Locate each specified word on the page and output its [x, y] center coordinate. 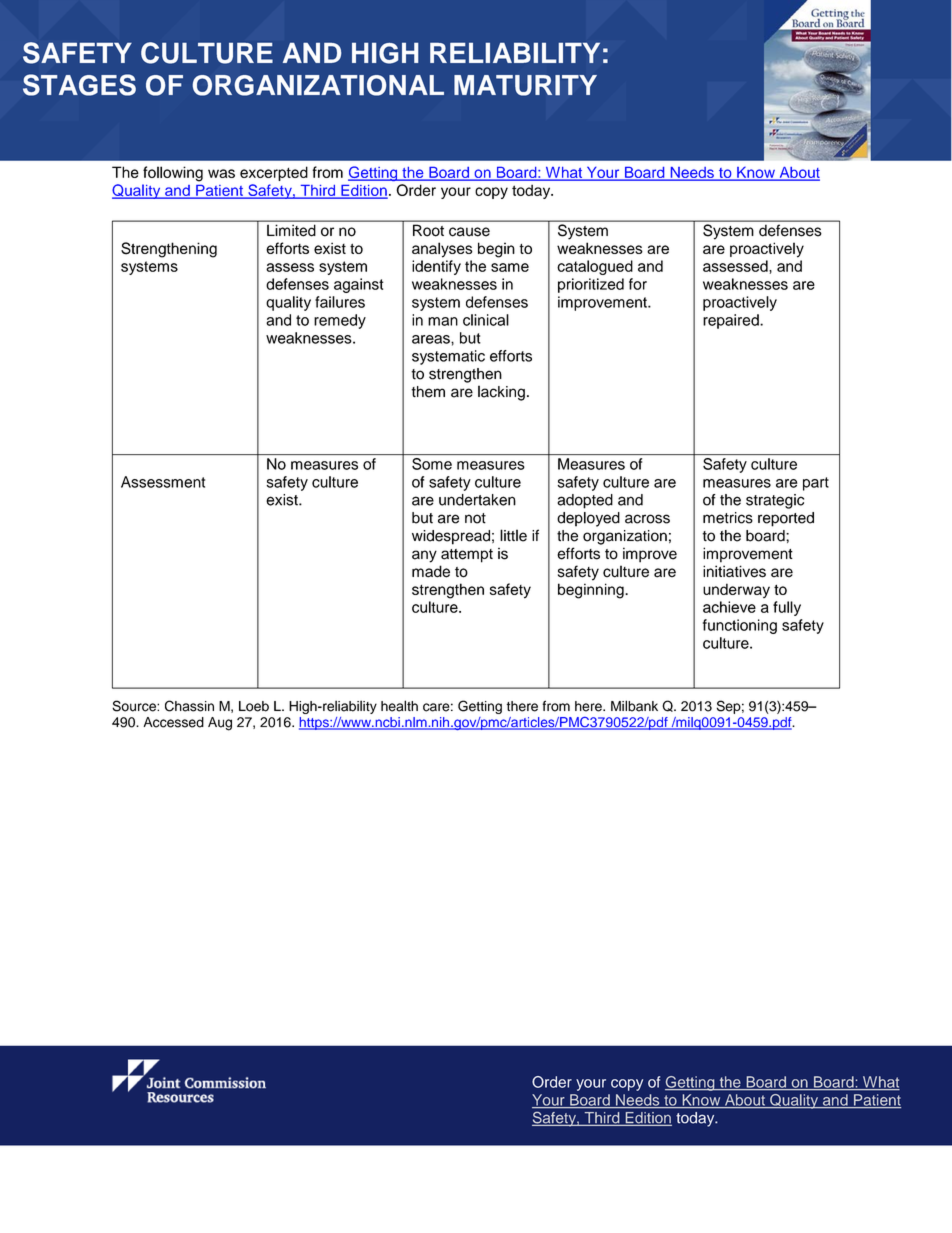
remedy [340, 321]
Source [135, 706]
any [424, 556]
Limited [291, 230]
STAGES [79, 85]
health [399, 706]
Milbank [634, 706]
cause [469, 232]
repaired [732, 321]
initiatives [734, 571]
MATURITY [525, 85]
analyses [442, 250]
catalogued [595, 267]
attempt [467, 556]
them [428, 392]
